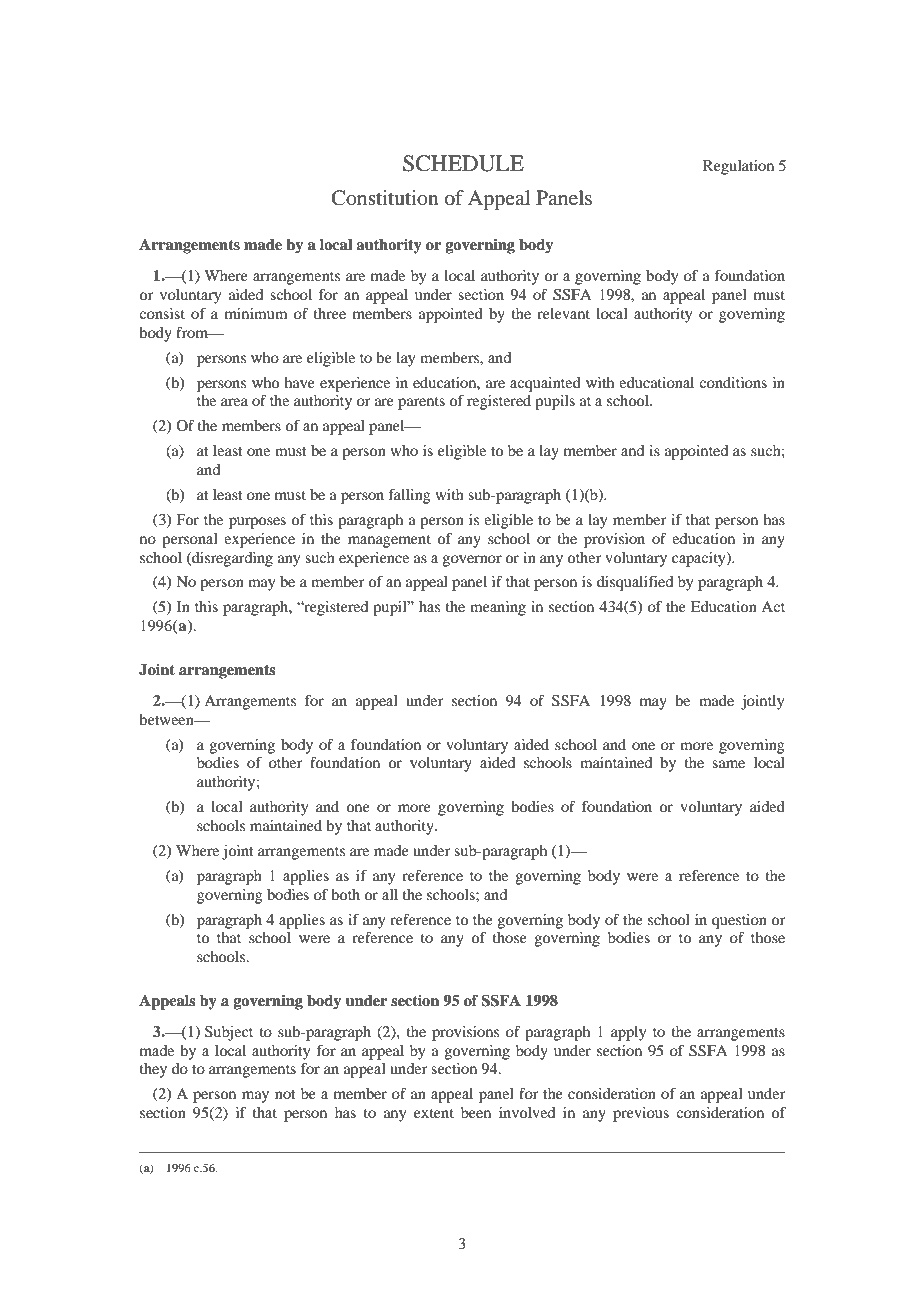 The width and height of the document is (924, 1308). I want to click on Act, so click(773, 606).
